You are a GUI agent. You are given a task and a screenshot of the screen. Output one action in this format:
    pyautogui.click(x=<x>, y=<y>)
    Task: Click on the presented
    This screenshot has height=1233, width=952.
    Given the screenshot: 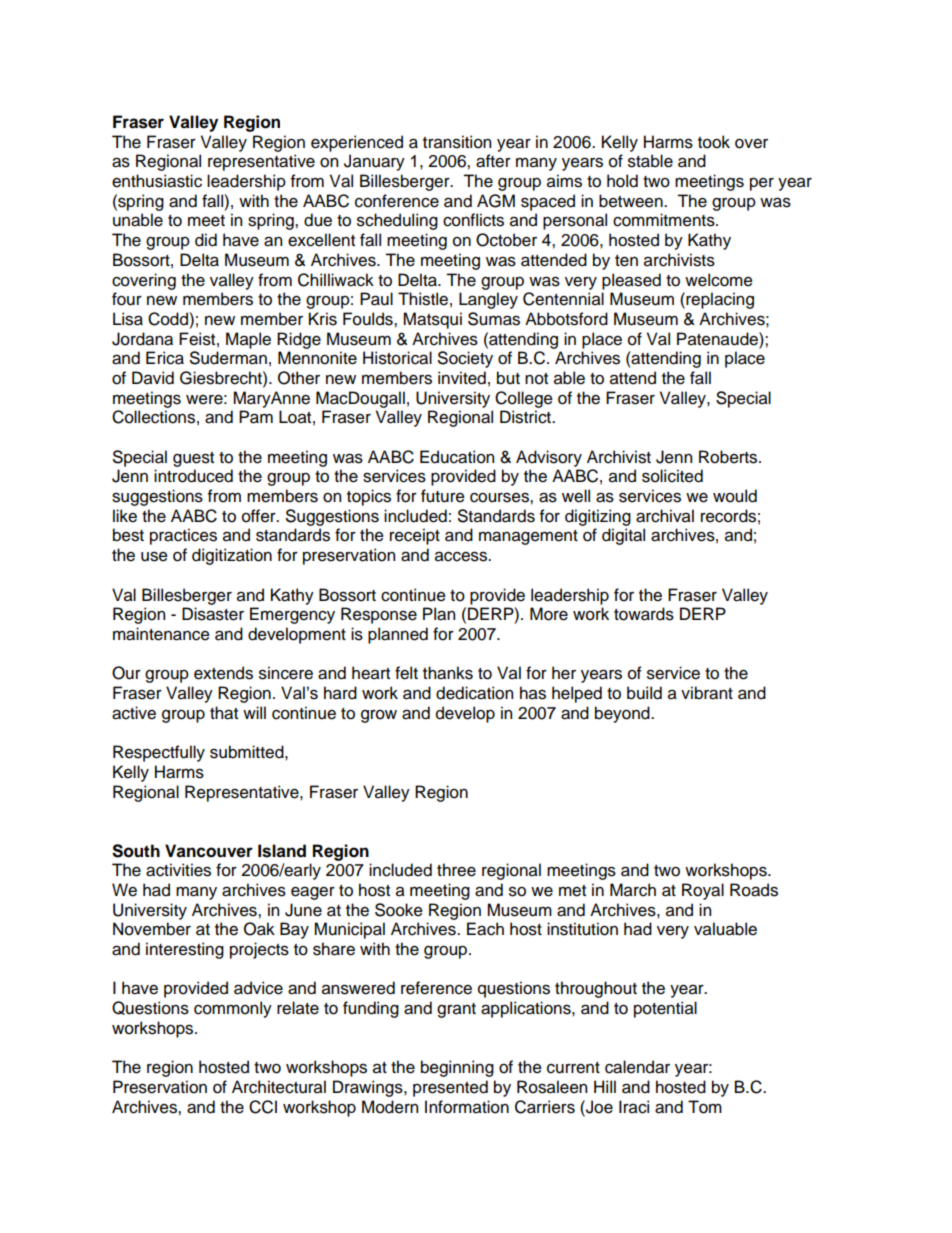 What is the action you would take?
    pyautogui.click(x=450, y=1088)
